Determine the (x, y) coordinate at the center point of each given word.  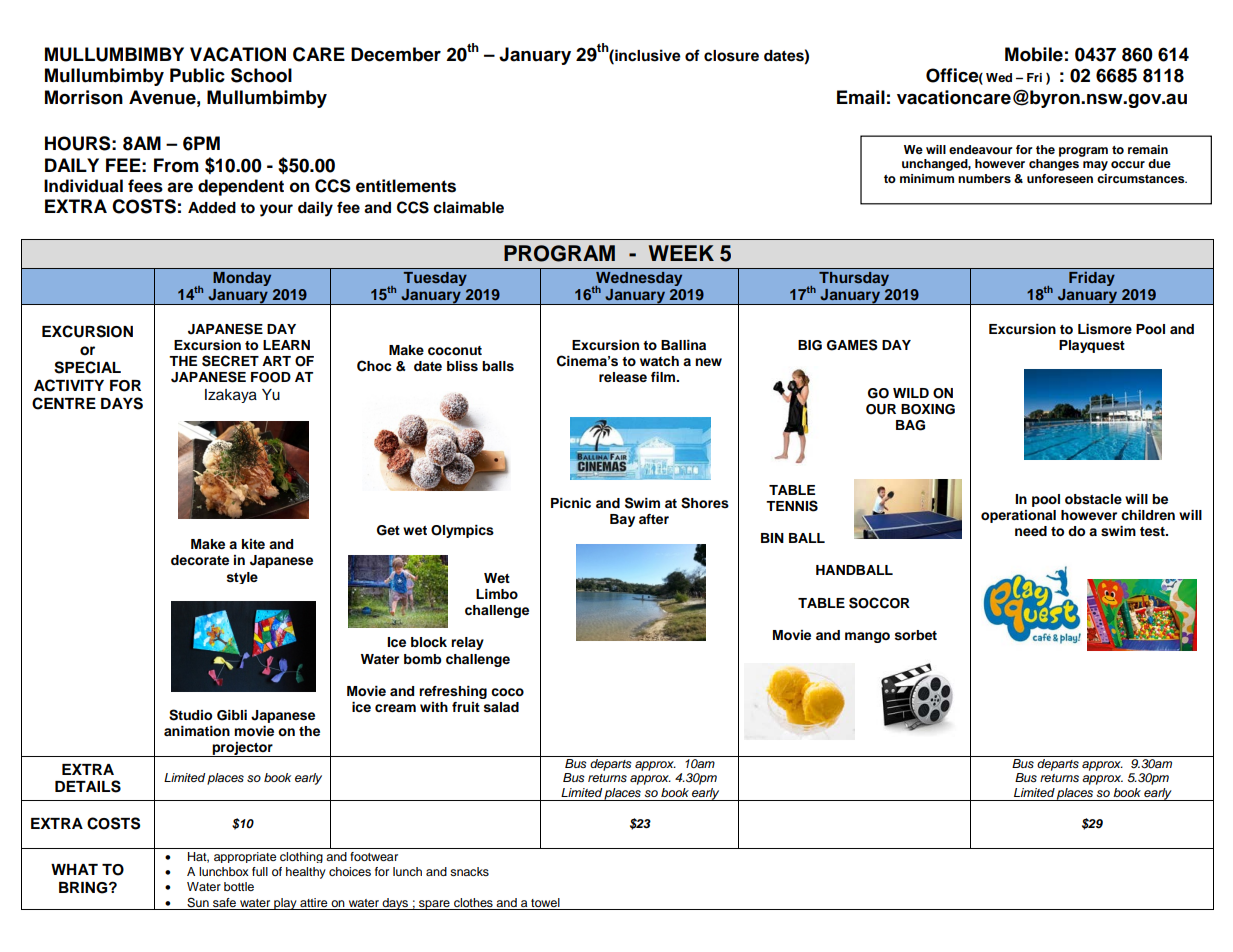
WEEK (681, 253)
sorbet (916, 635)
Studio (190, 715)
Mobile (1034, 54)
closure (731, 56)
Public (197, 75)
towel (545, 902)
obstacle (1093, 499)
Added (212, 208)
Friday (1092, 279)
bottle (239, 886)
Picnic (571, 503)
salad (501, 707)
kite (253, 544)
